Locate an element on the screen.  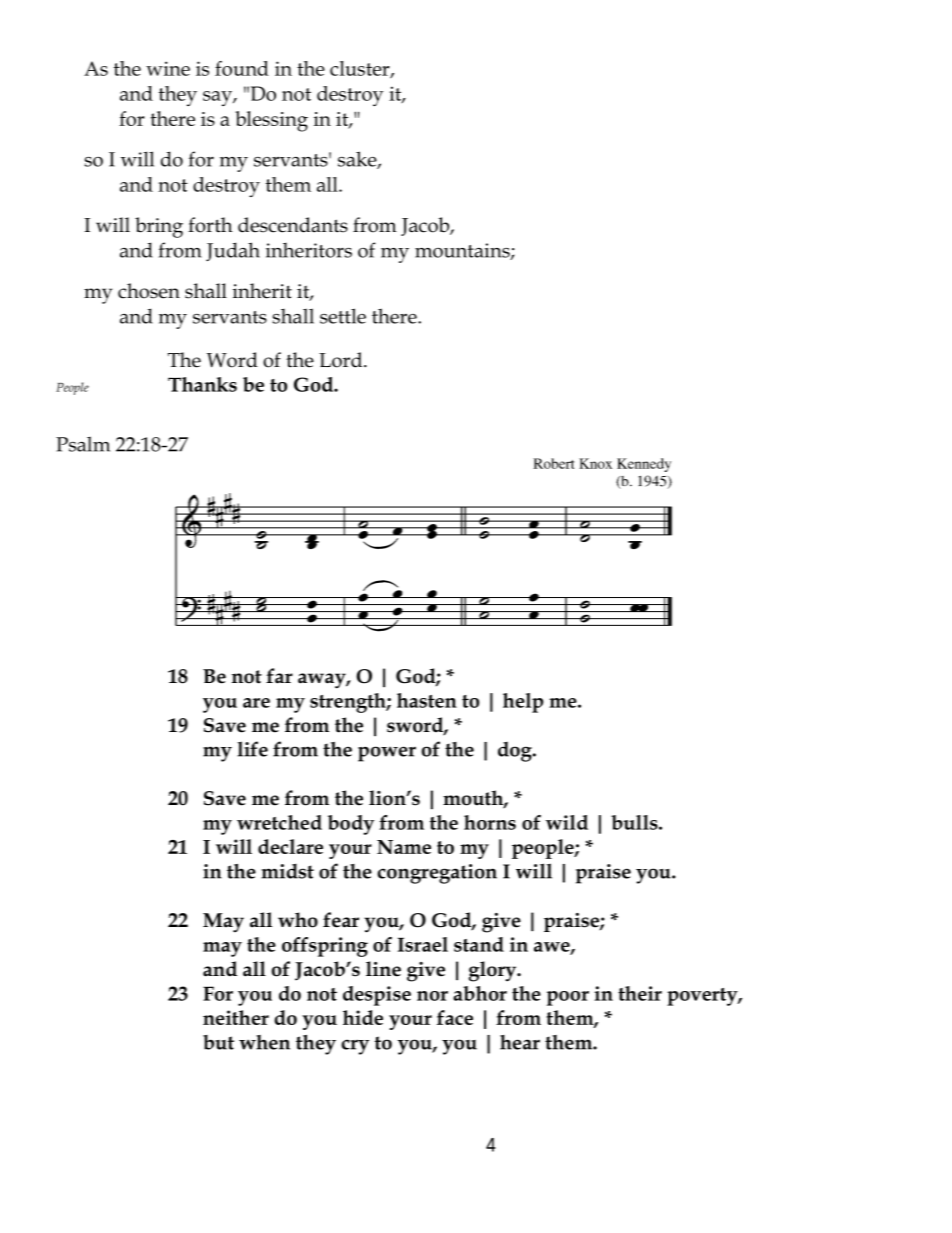
blessing is located at coordinates (271, 121).
